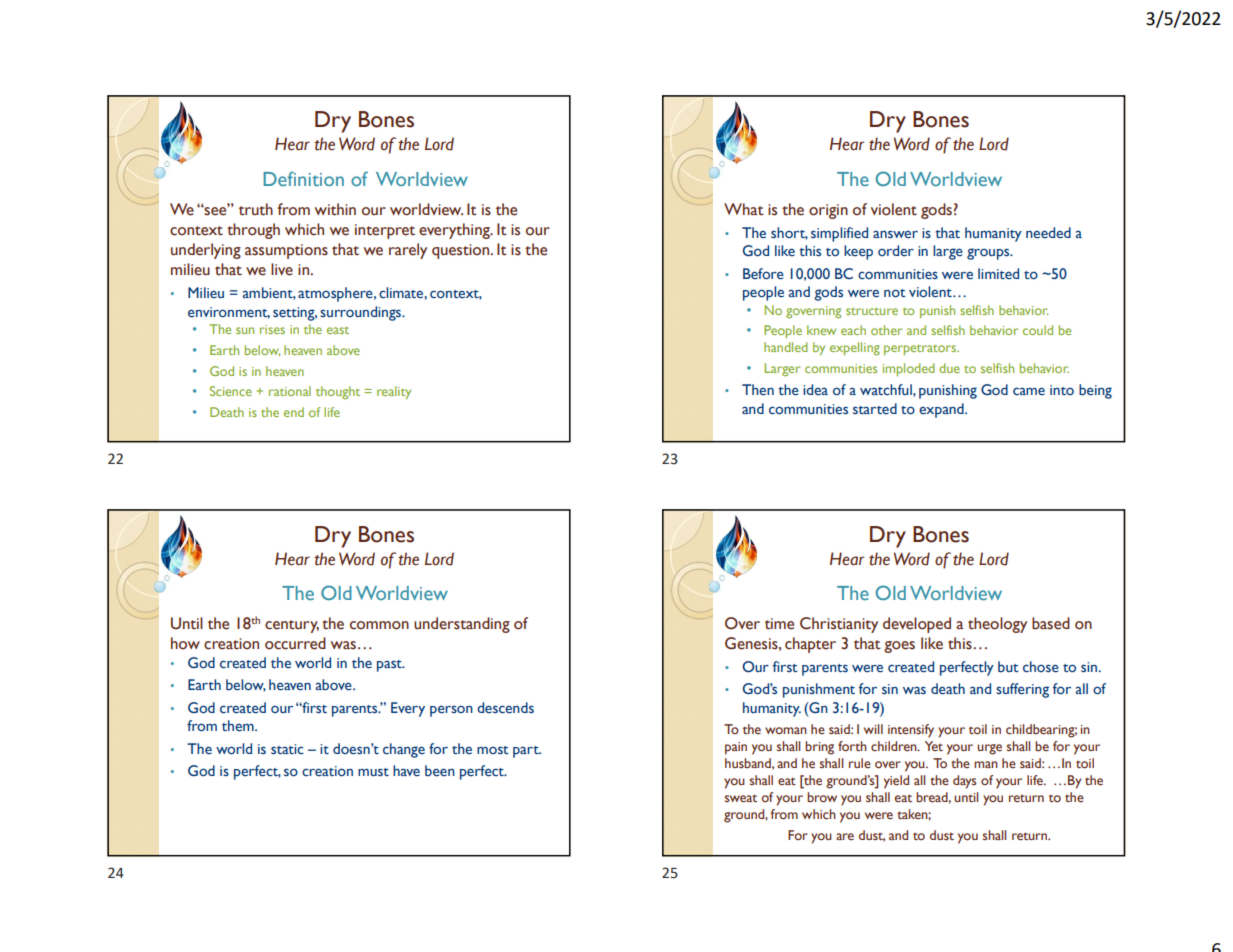 The width and height of the page is (1233, 952). Describe the element at coordinates (997, 625) in the page. I see `theology` at that location.
